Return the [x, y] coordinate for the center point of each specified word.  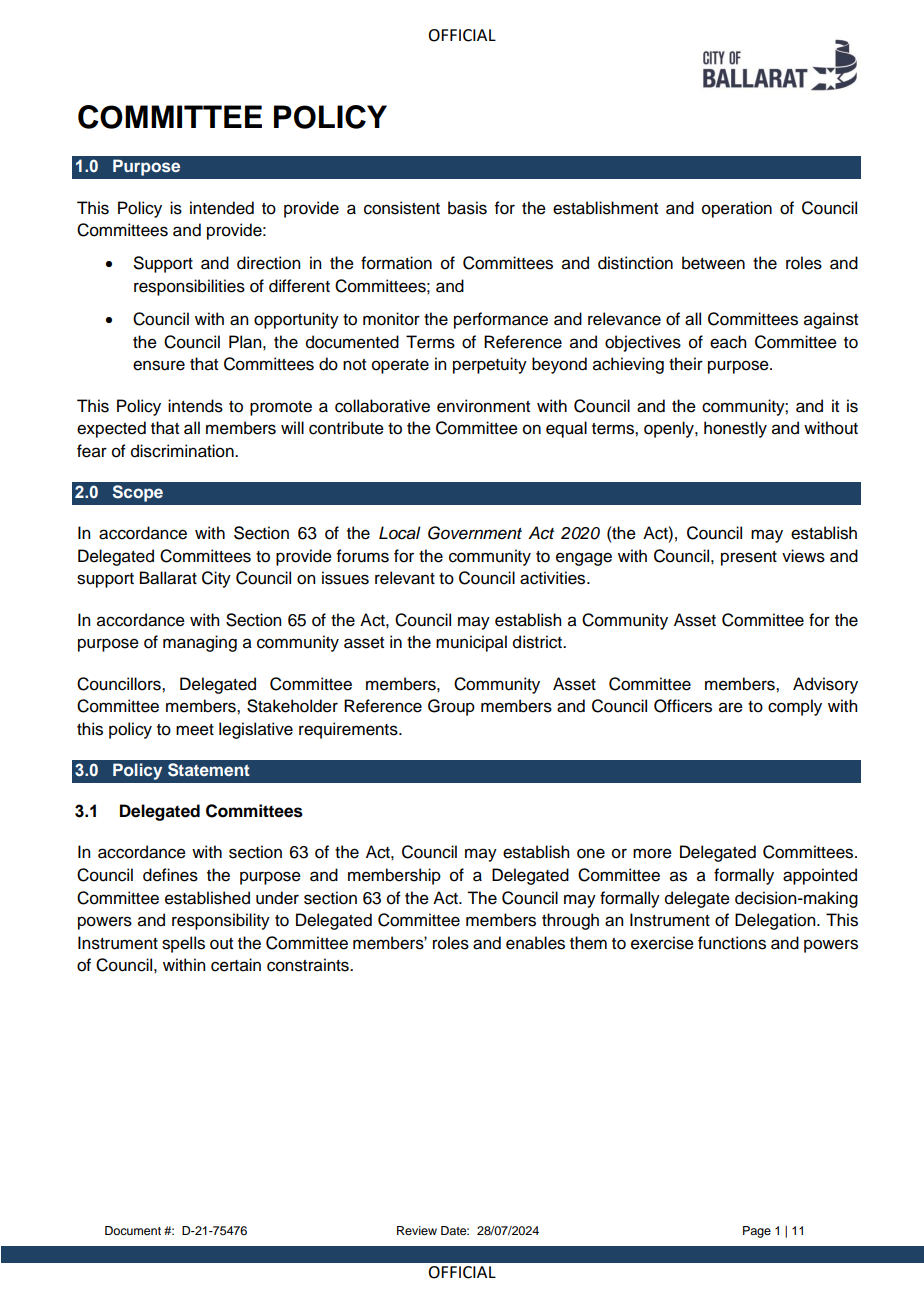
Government [475, 533]
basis [467, 208]
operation [737, 209]
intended [222, 208]
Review [417, 1230]
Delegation [776, 921]
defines [170, 875]
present [749, 558]
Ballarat [168, 578]
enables [535, 943]
